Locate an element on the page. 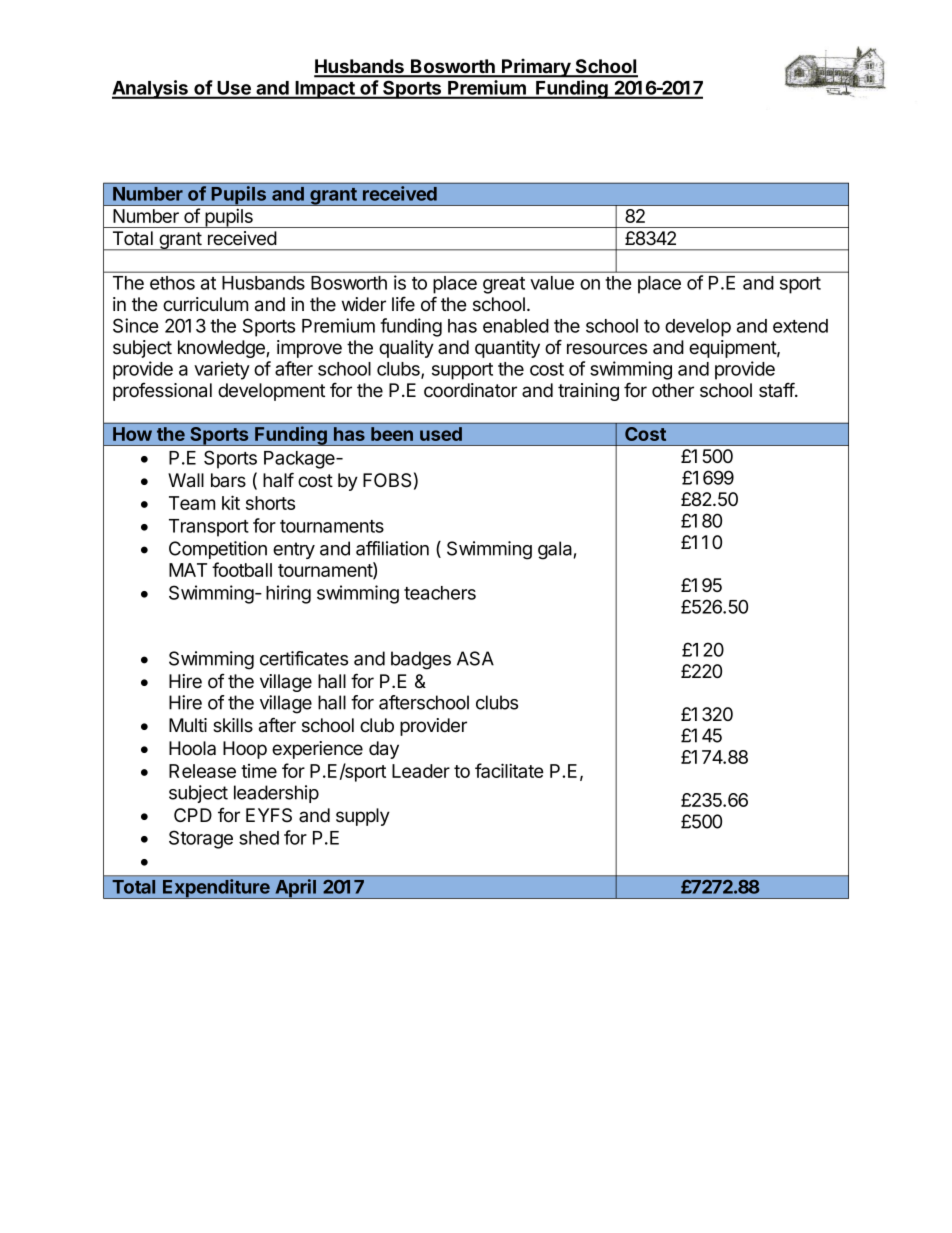 The width and height of the page is (952, 1233). facilitate is located at coordinates (509, 770).
